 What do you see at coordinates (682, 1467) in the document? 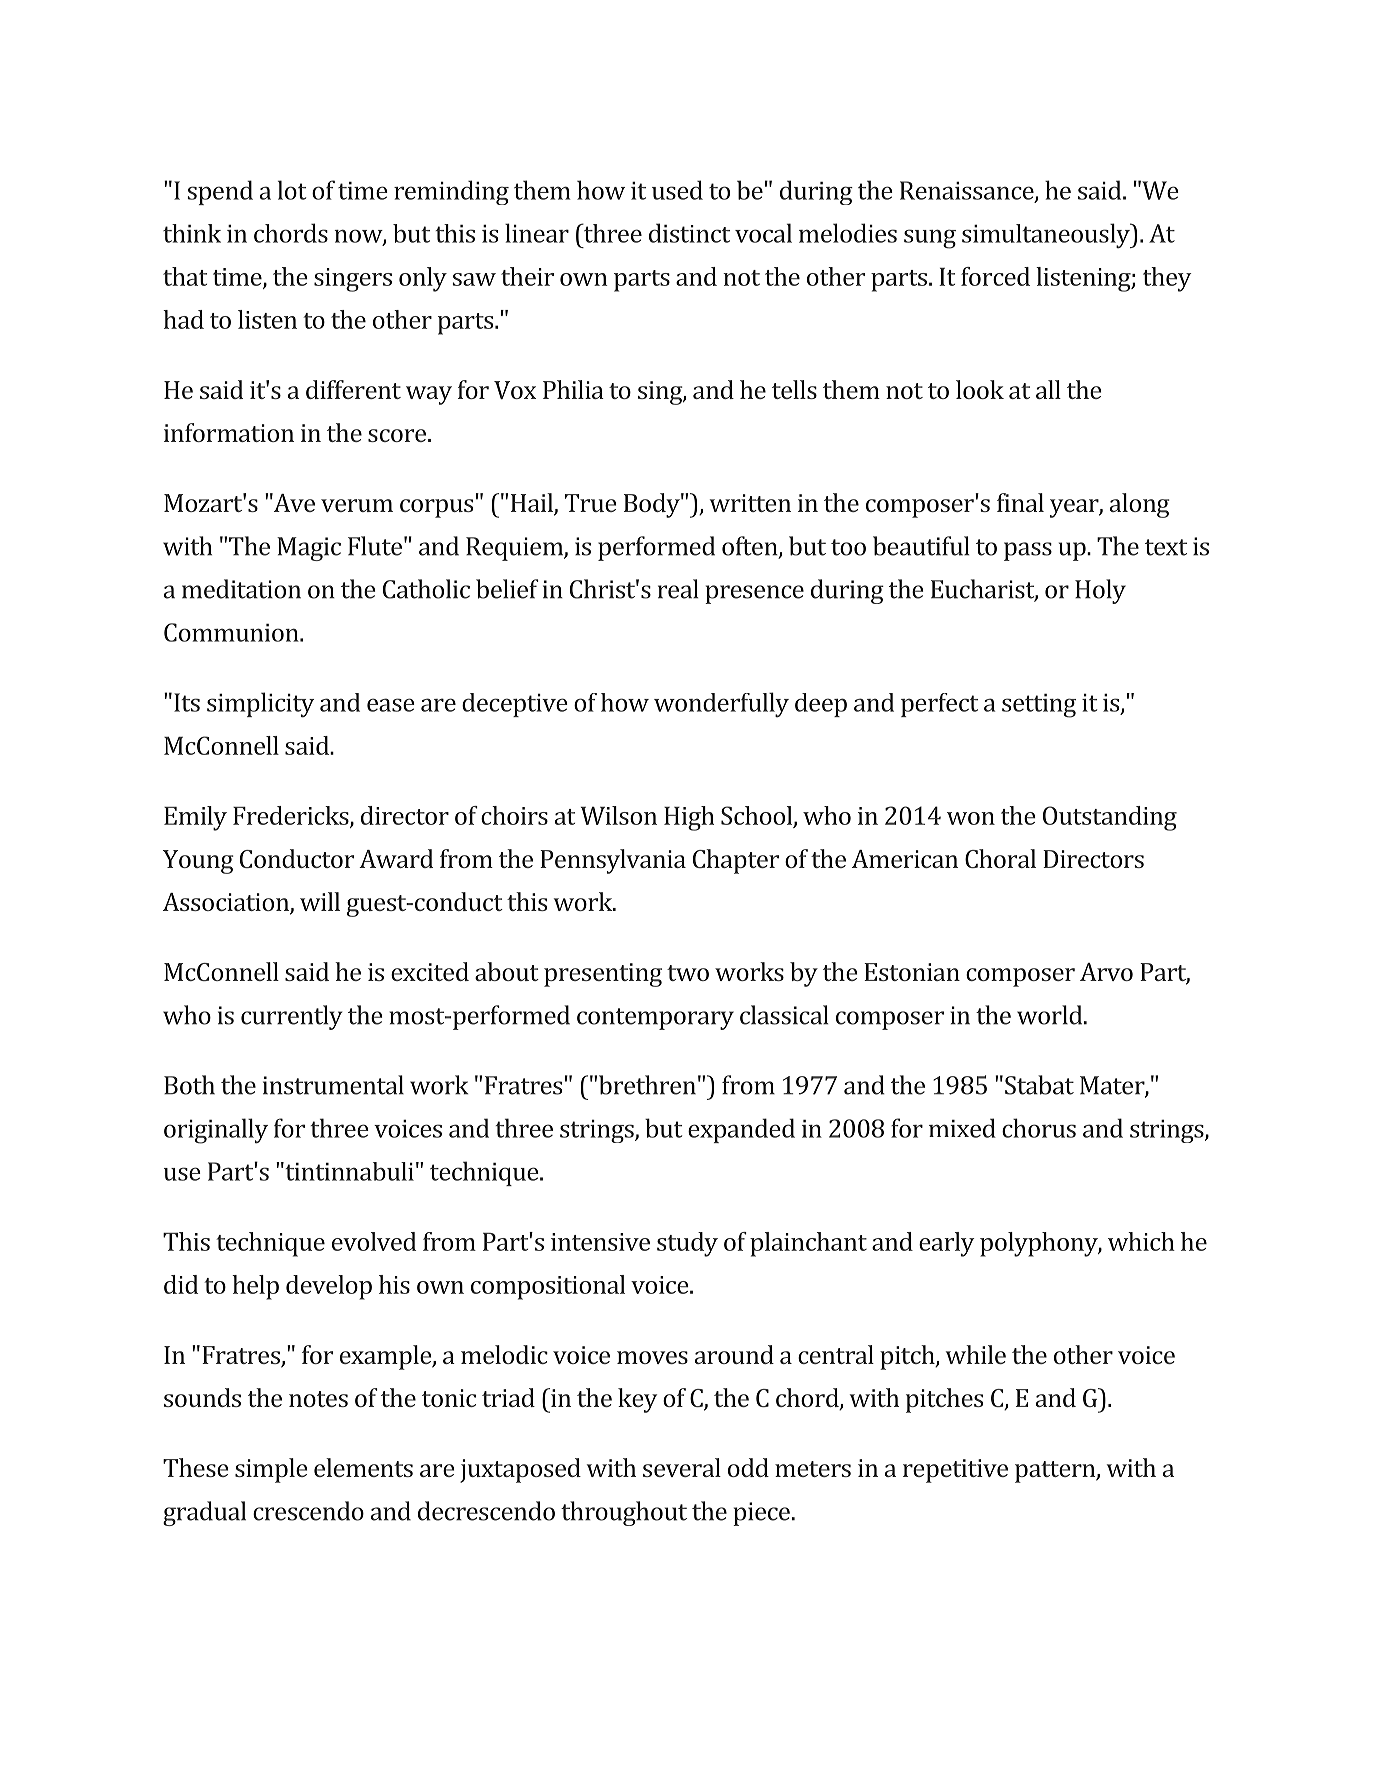
I see `several` at bounding box center [682, 1467].
